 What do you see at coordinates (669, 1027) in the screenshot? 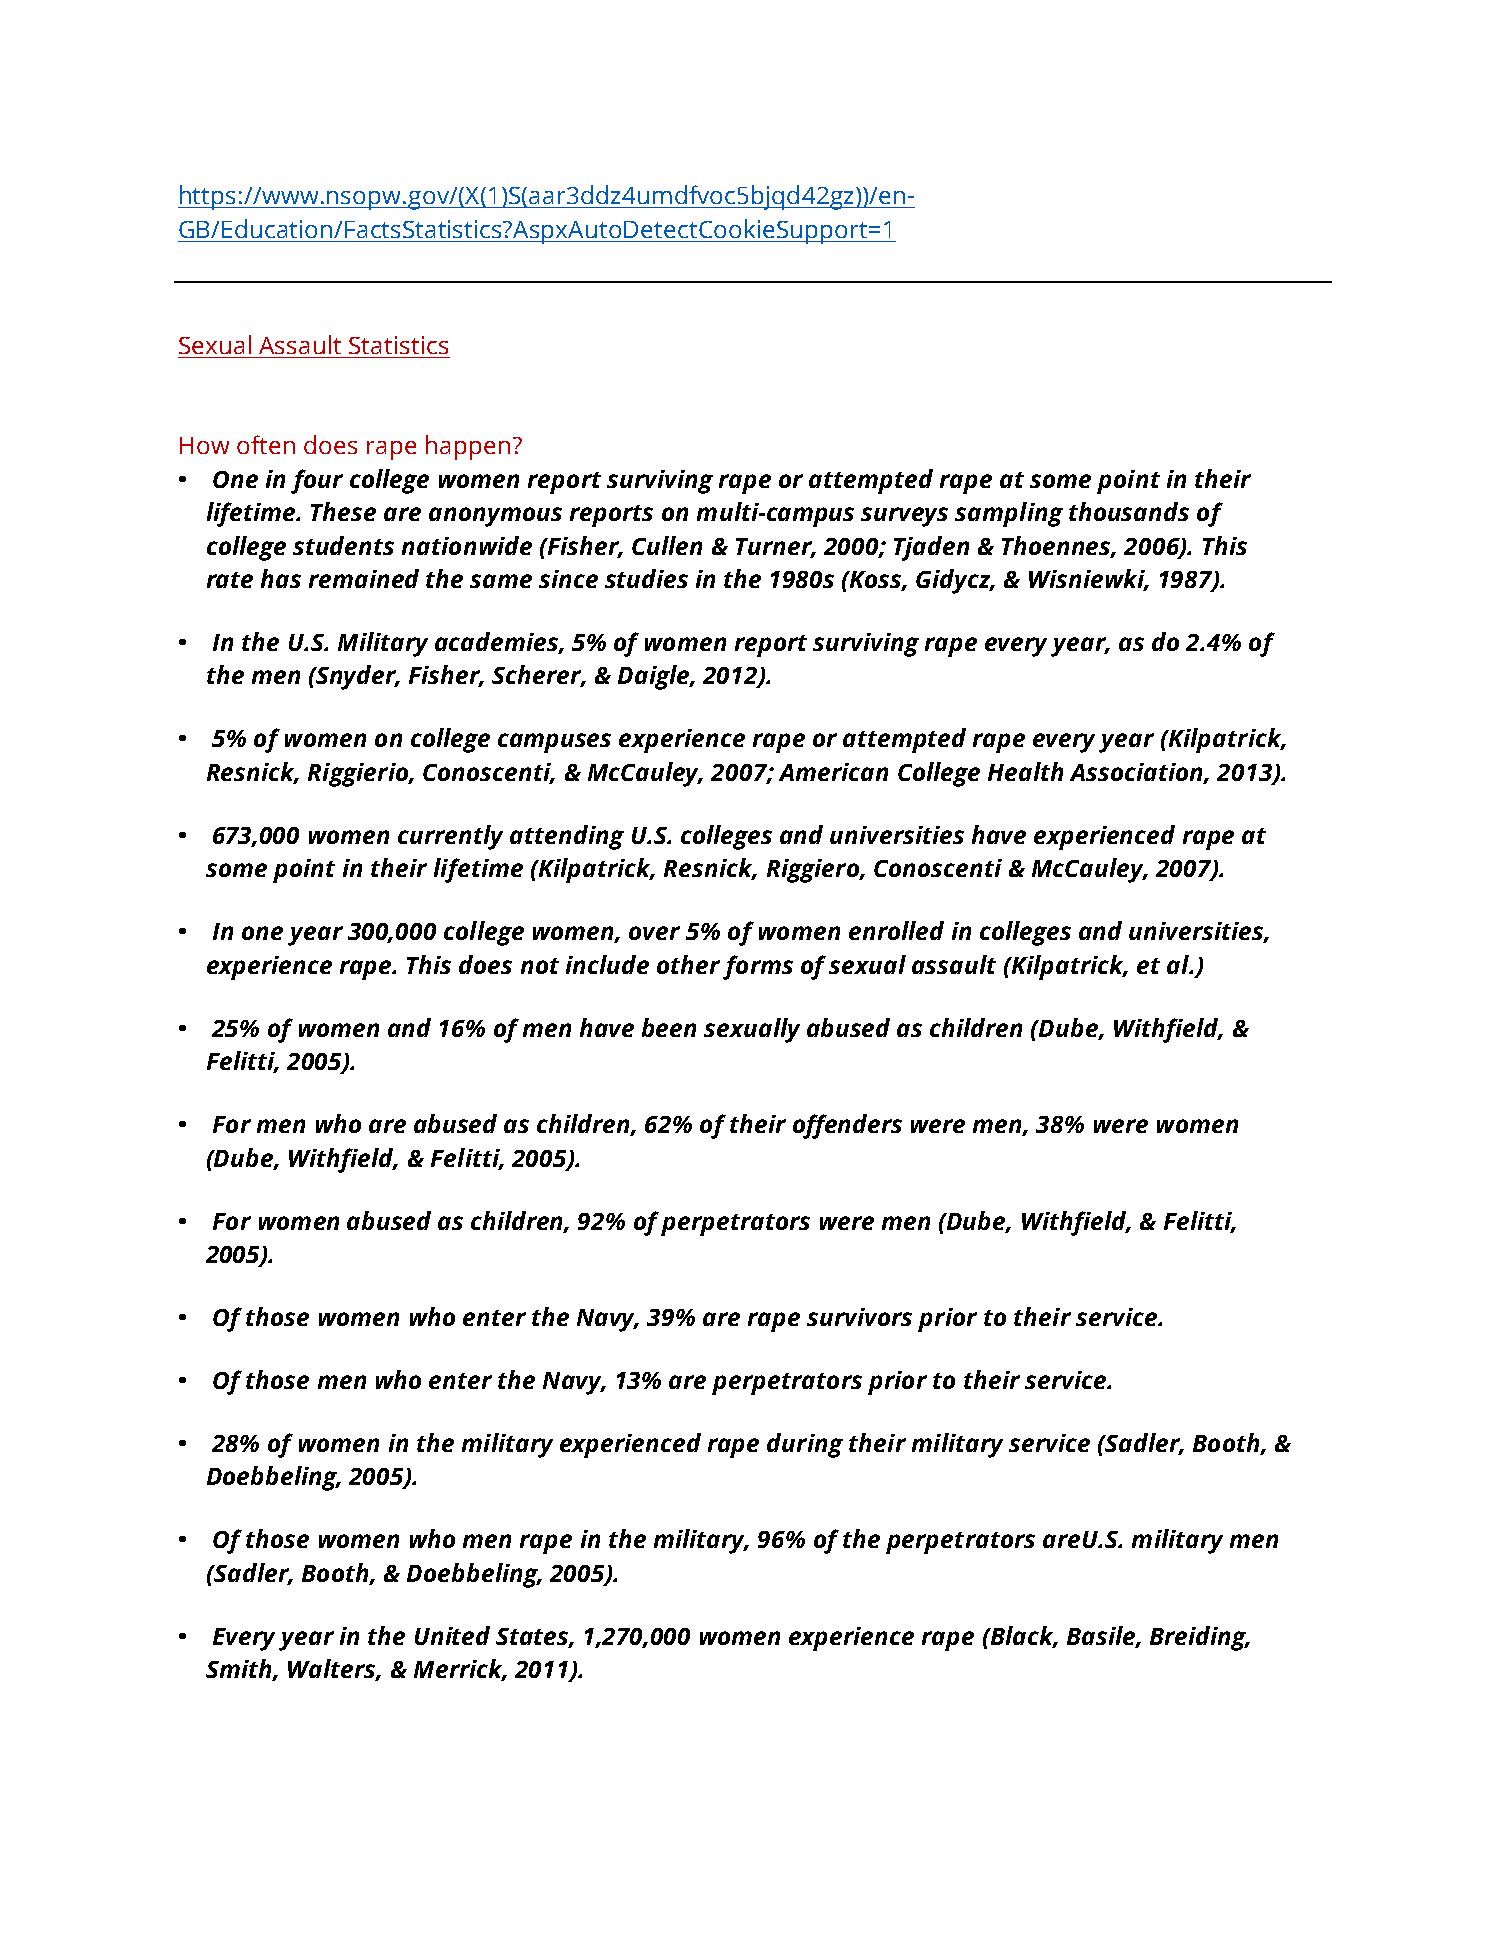
I see `been` at bounding box center [669, 1027].
